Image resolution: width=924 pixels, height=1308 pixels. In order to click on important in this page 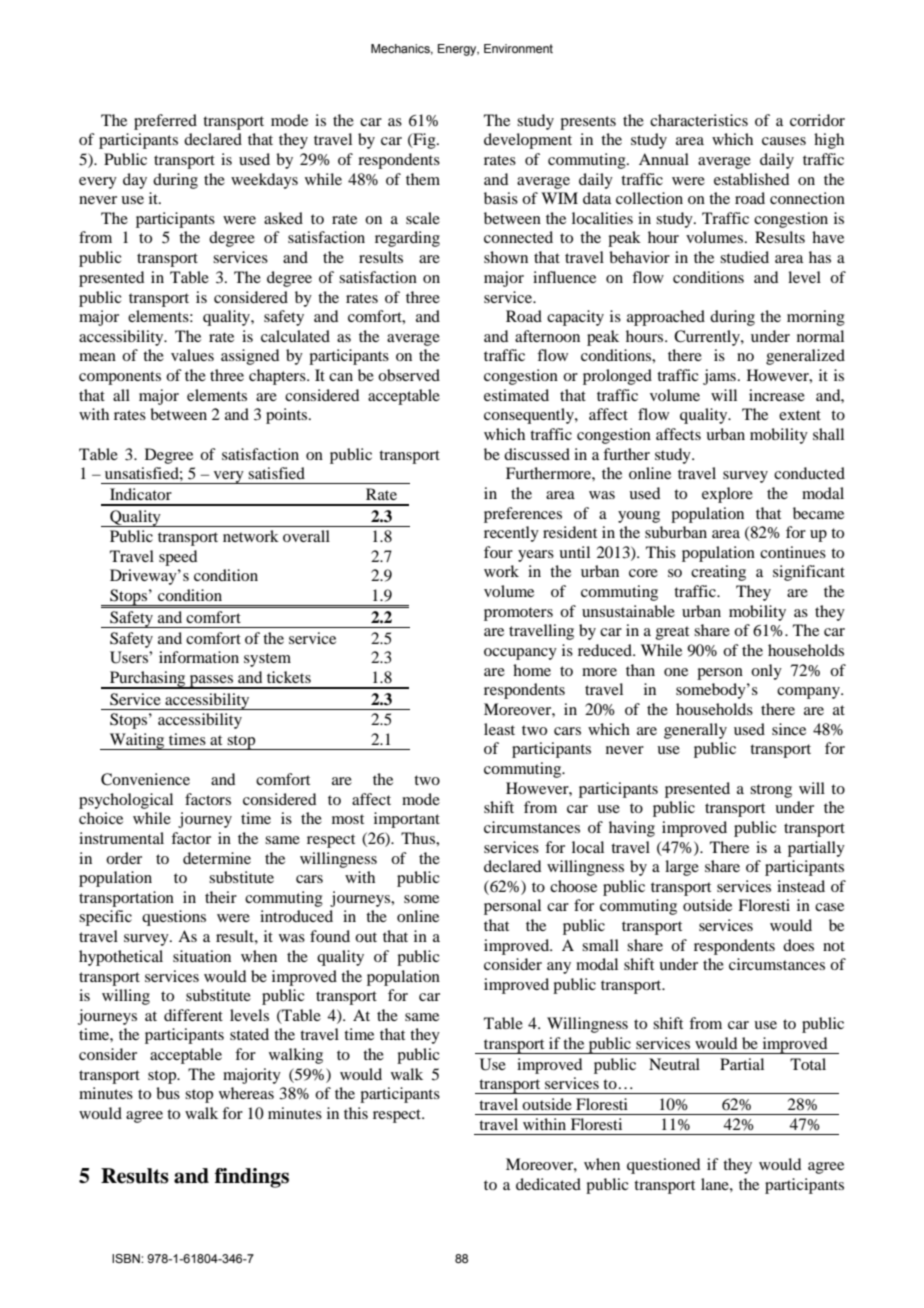, I will do `click(407, 820)`.
